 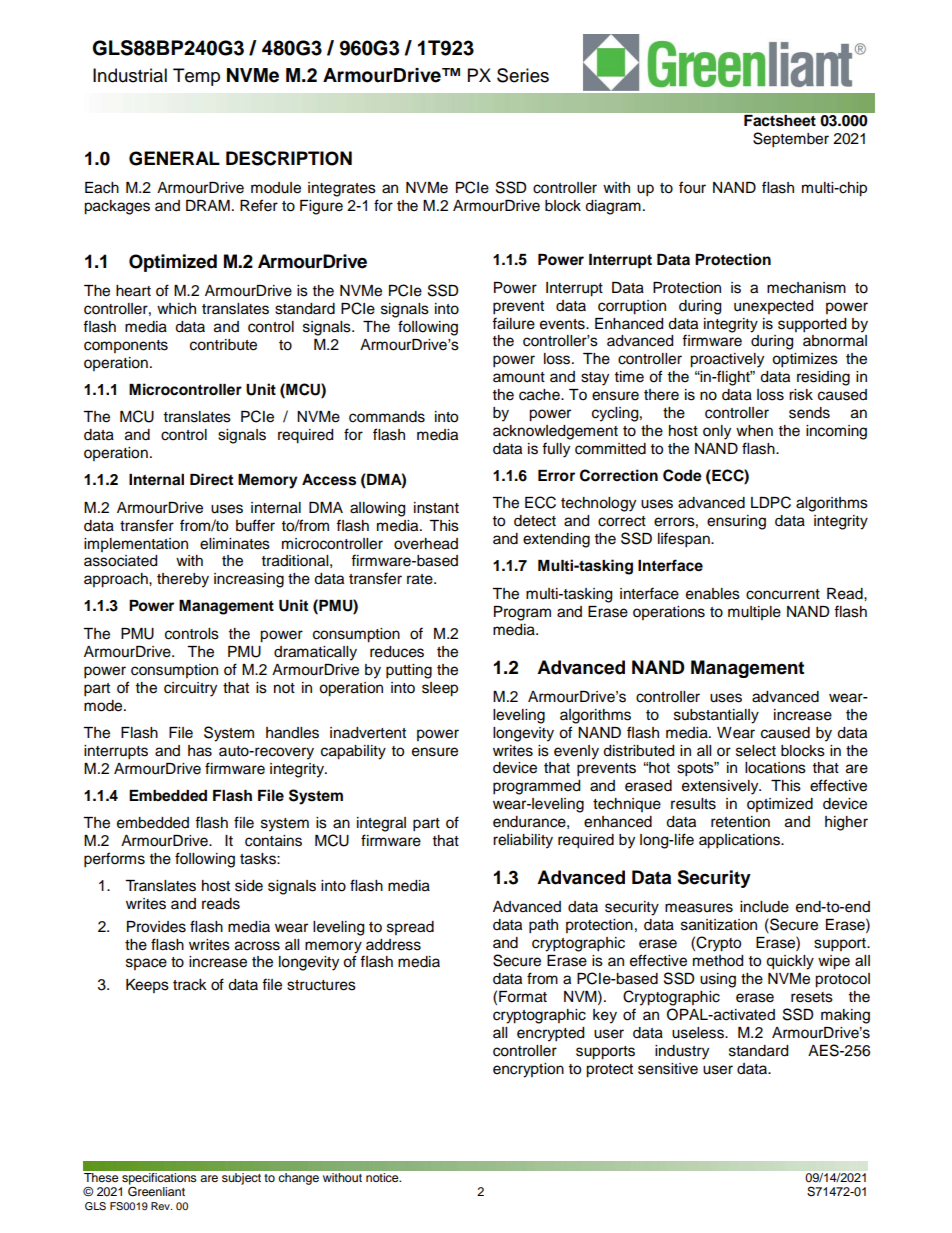 What do you see at coordinates (783, 594) in the screenshot?
I see `concurrent` at bounding box center [783, 594].
